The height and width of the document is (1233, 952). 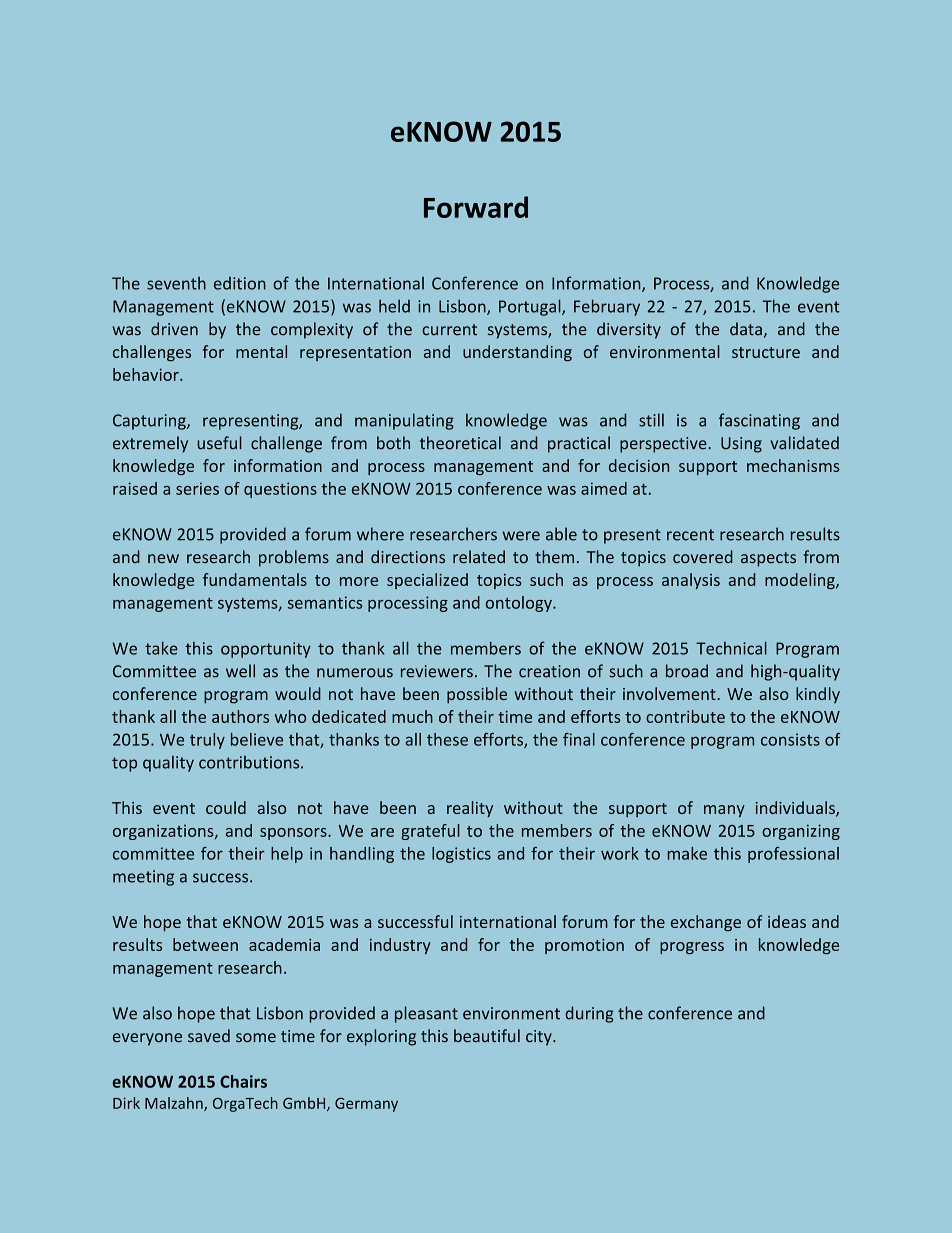 I want to click on reviewers, so click(x=437, y=671).
